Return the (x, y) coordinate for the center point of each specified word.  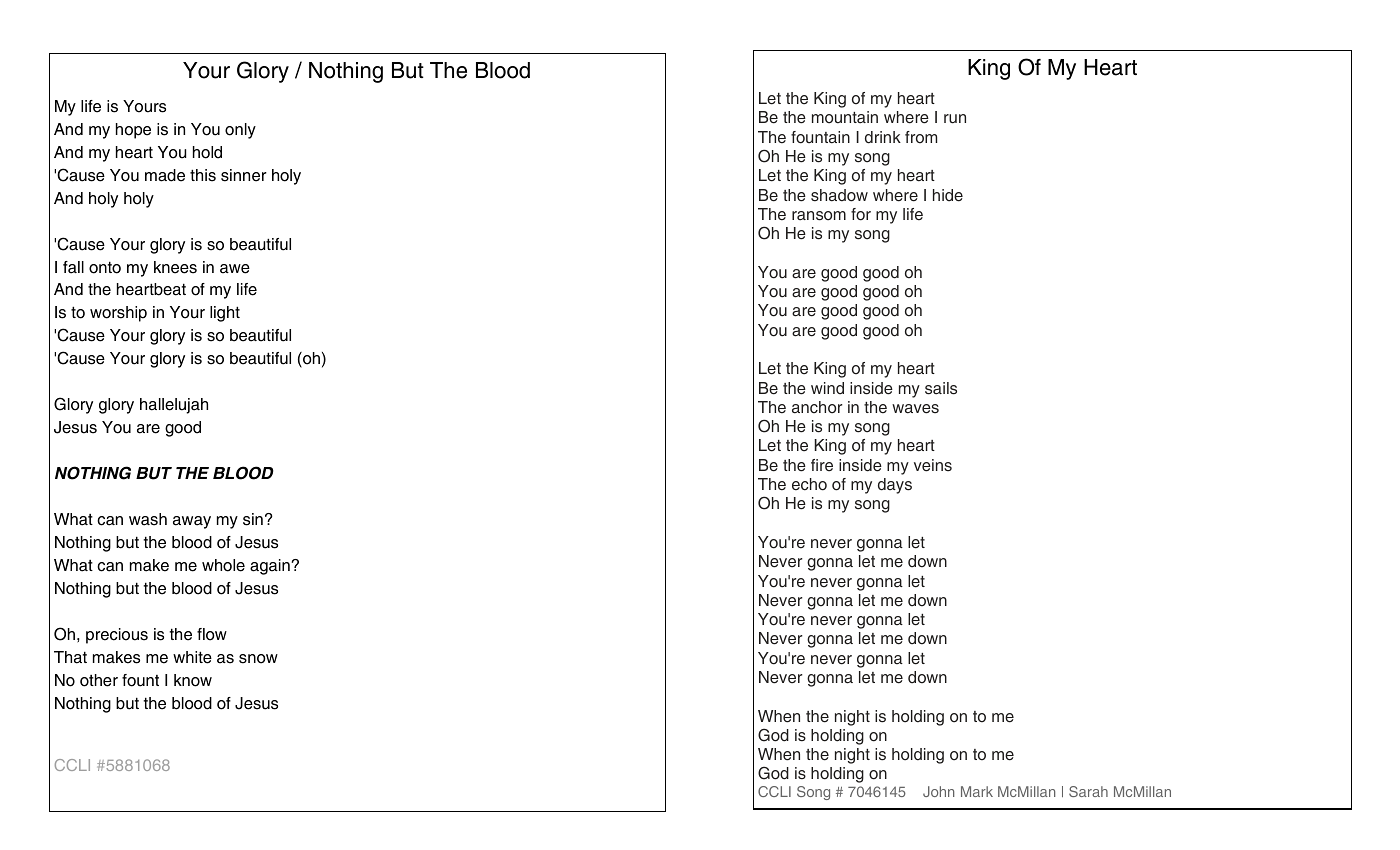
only (240, 131)
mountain (845, 117)
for (861, 214)
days (895, 486)
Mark (977, 791)
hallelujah (174, 406)
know (193, 680)
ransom (819, 216)
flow (212, 634)
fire (822, 465)
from (921, 137)
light (225, 314)
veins (933, 465)
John (938, 791)
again (271, 567)
